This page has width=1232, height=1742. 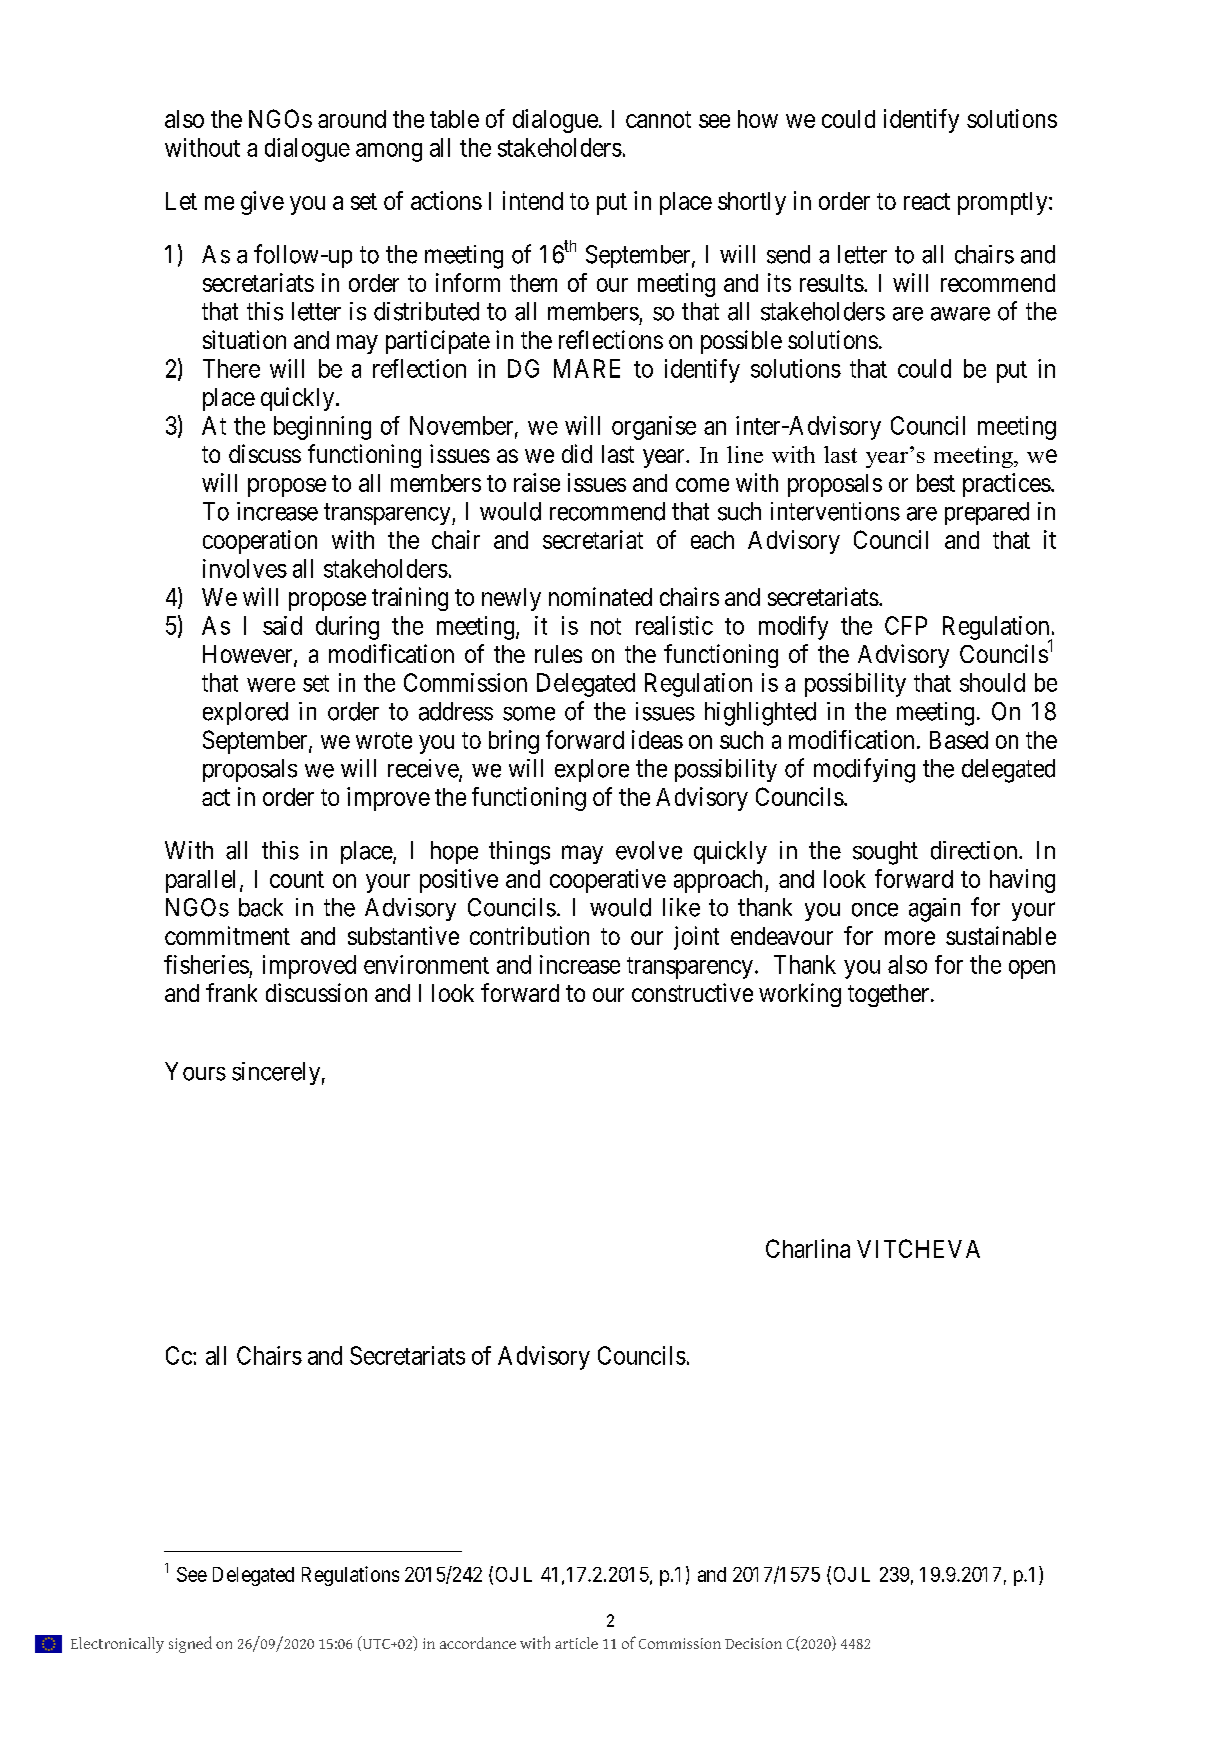 I want to click on give, so click(x=262, y=203).
